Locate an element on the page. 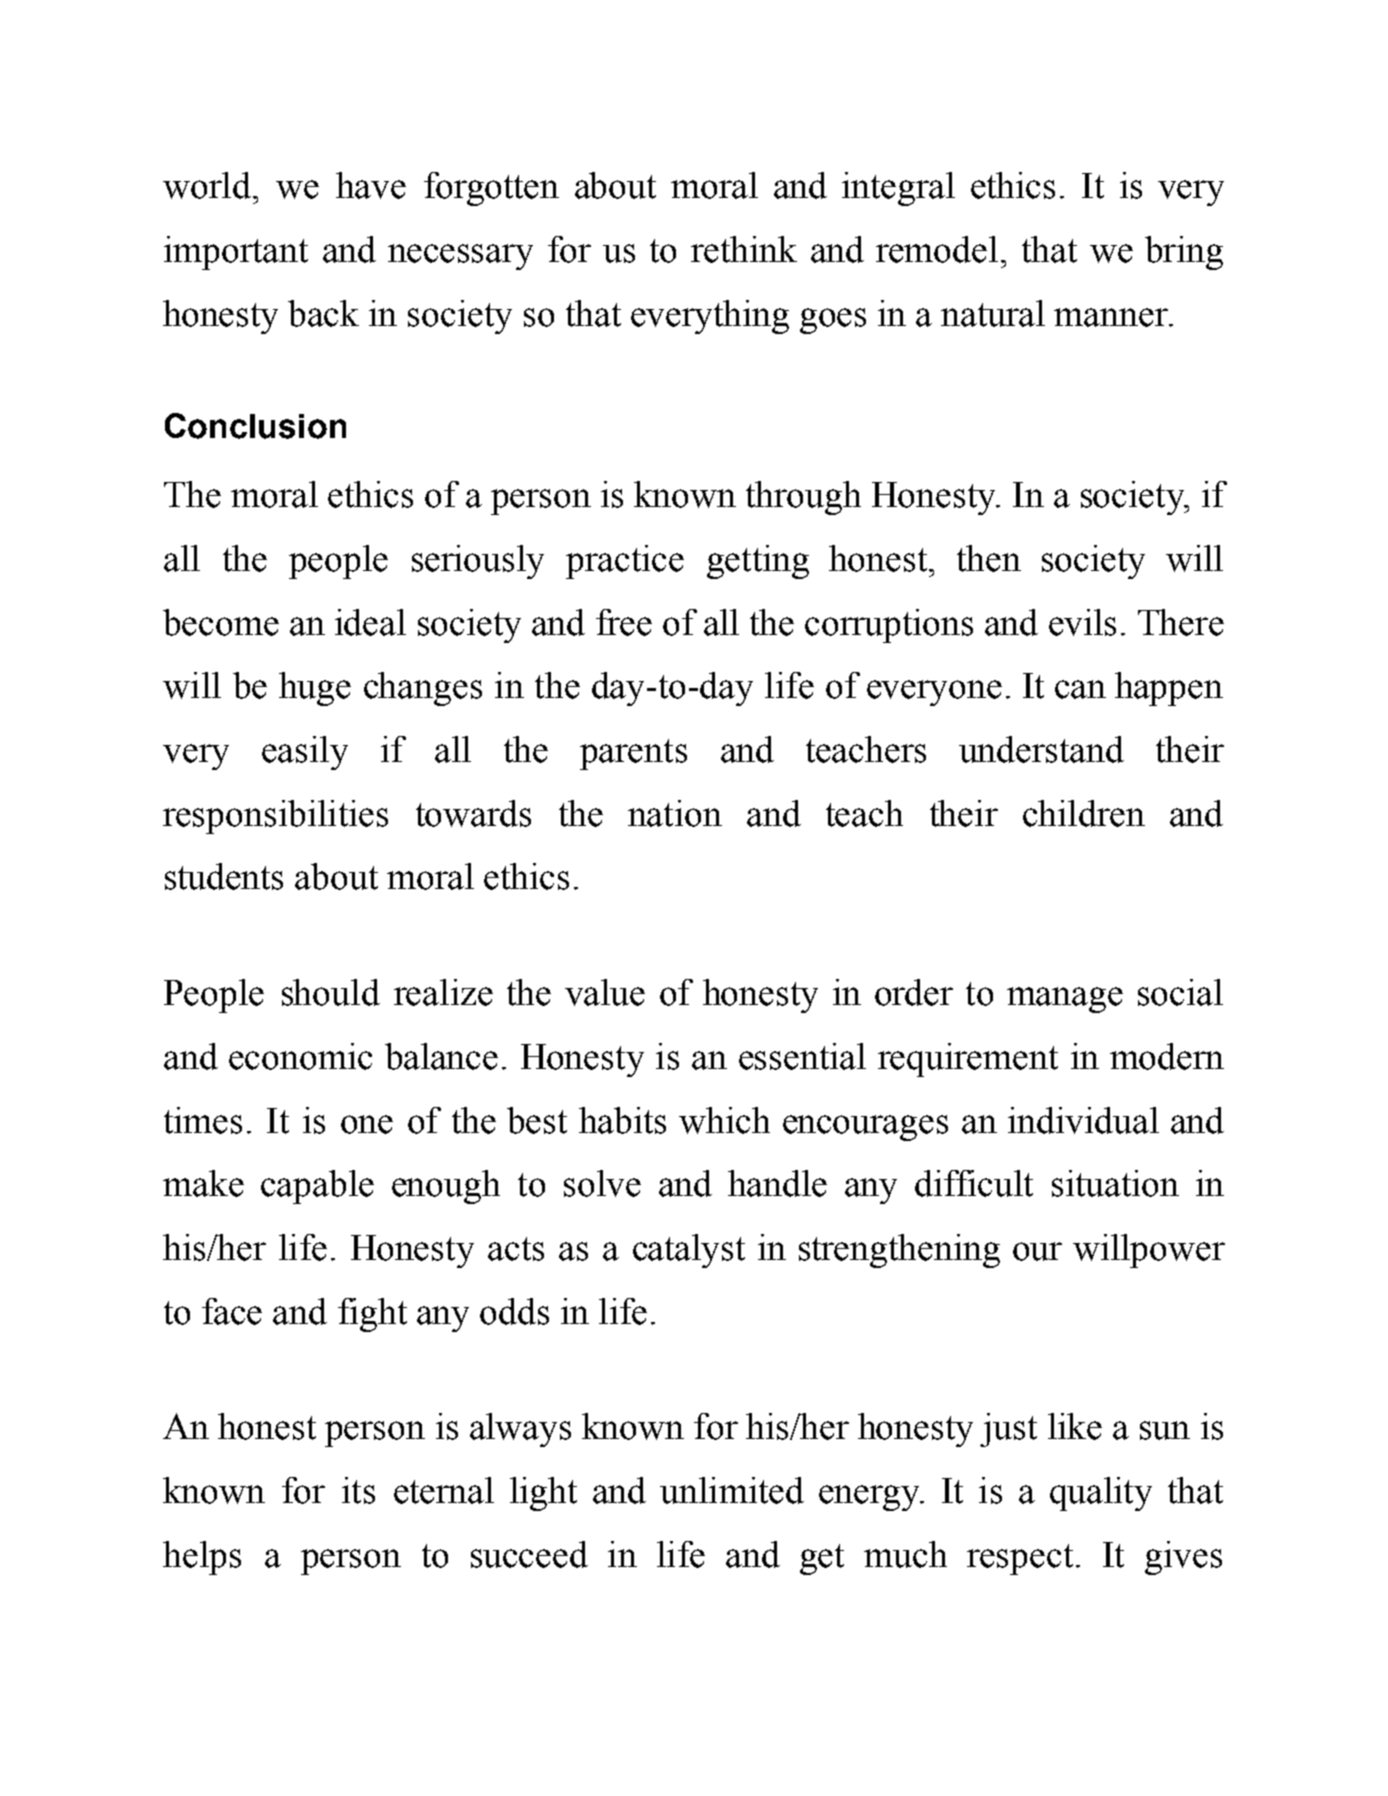  children is located at coordinates (1084, 813).
